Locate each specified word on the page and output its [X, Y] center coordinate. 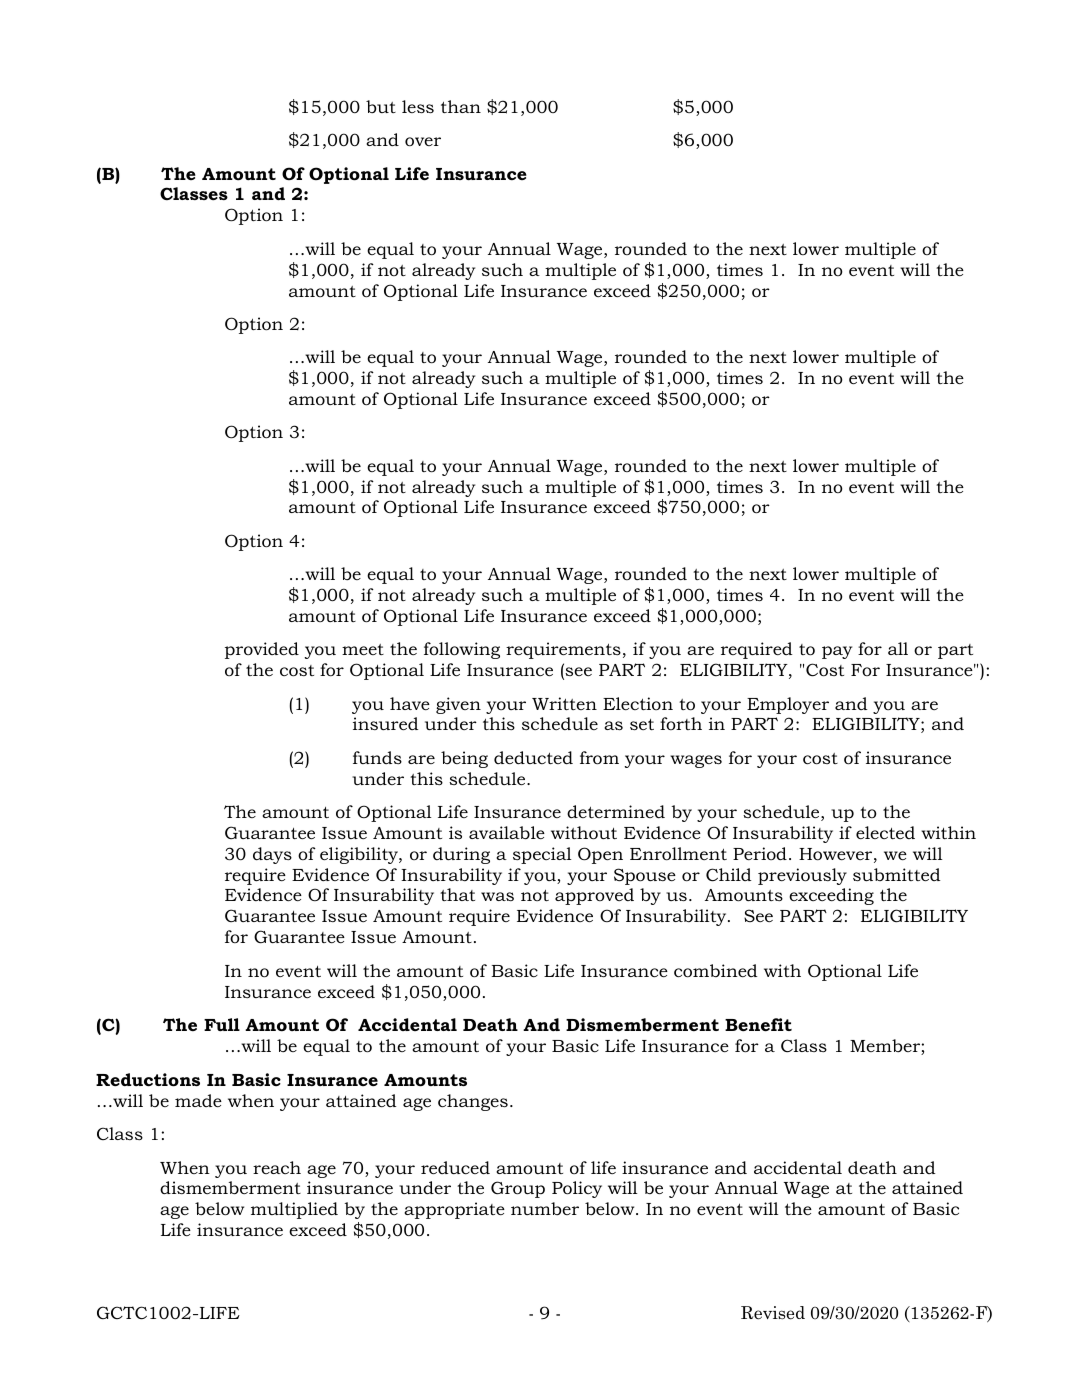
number [545, 1208]
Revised [773, 1313]
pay [837, 652]
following [462, 650]
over [423, 142]
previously [802, 876]
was [497, 896]
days [272, 855]
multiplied [294, 1210]
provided [262, 650]
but [381, 106]
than [461, 106]
